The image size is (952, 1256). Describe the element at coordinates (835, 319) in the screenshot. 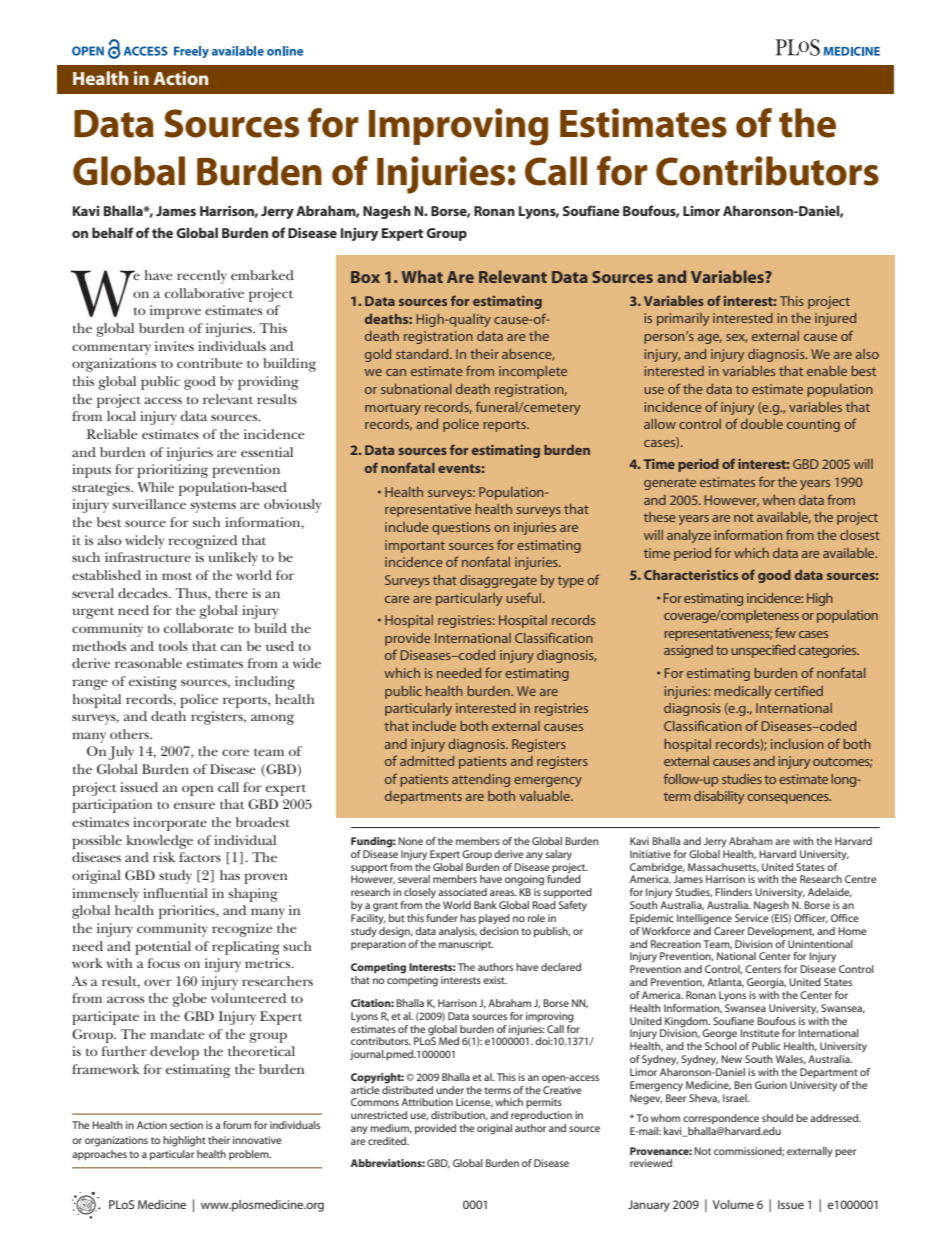

I see `injured` at that location.
